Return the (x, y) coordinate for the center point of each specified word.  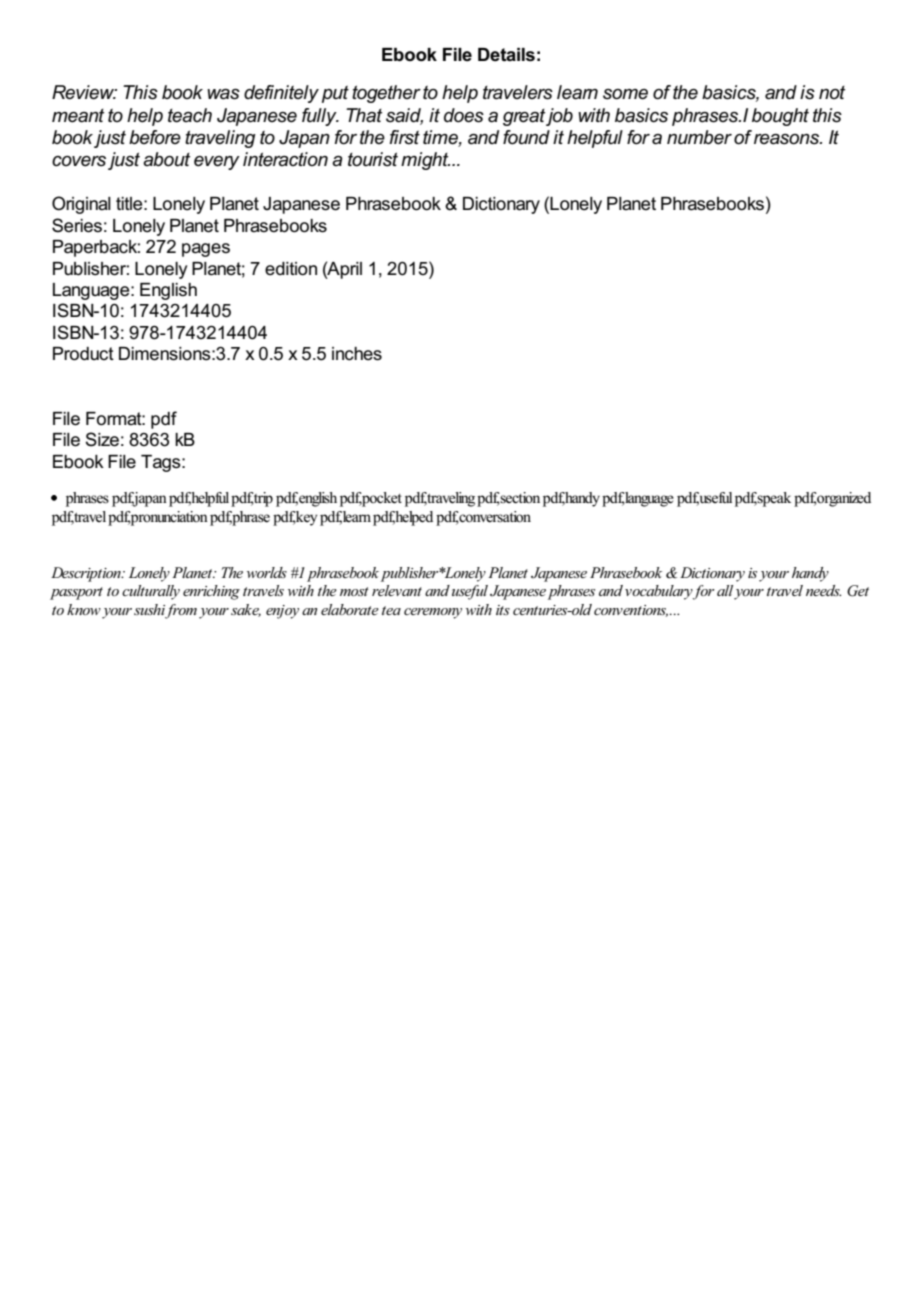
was (223, 94)
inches (357, 354)
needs (823, 590)
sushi (150, 611)
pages (206, 250)
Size (102, 439)
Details (506, 55)
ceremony (433, 613)
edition (291, 269)
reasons (788, 139)
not (832, 92)
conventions (631, 611)
